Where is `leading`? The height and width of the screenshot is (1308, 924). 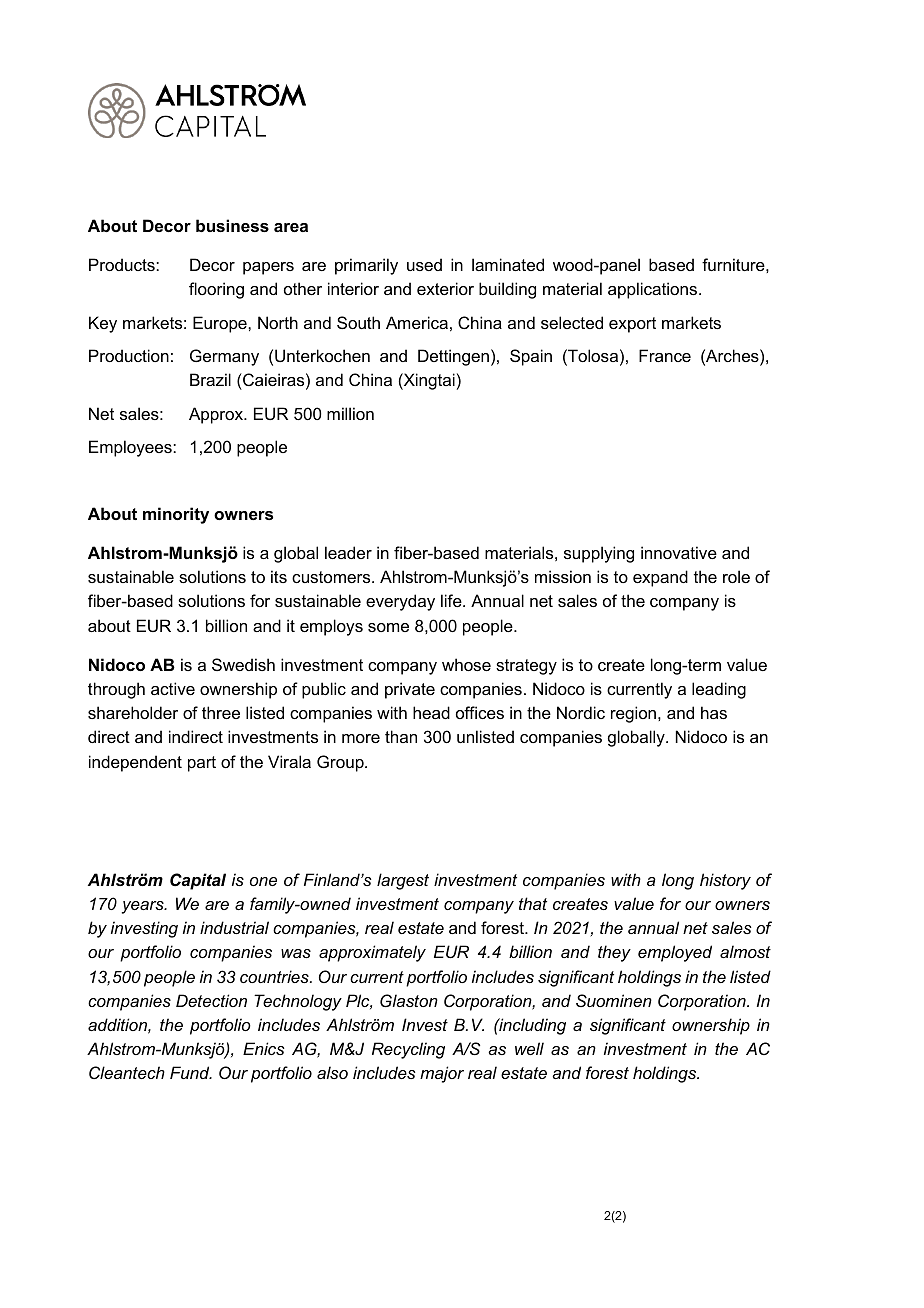
leading is located at coordinates (719, 690).
